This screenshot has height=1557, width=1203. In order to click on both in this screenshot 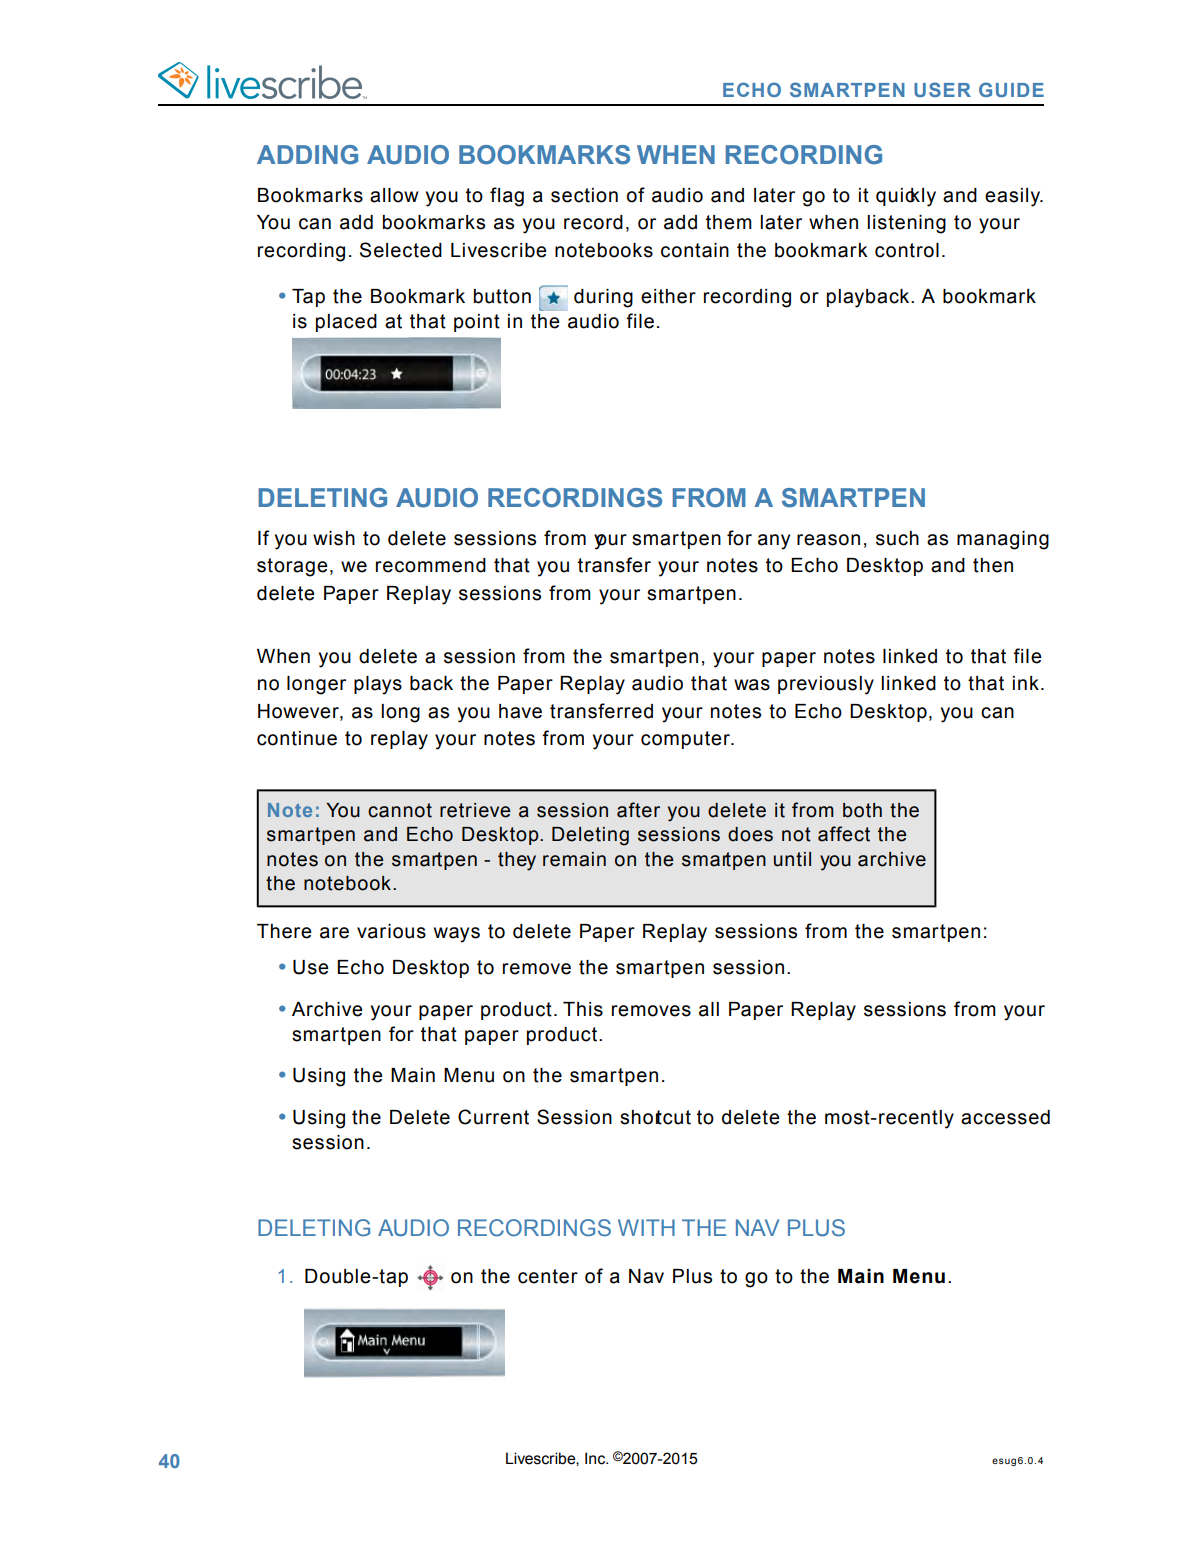, I will do `click(862, 810)`.
